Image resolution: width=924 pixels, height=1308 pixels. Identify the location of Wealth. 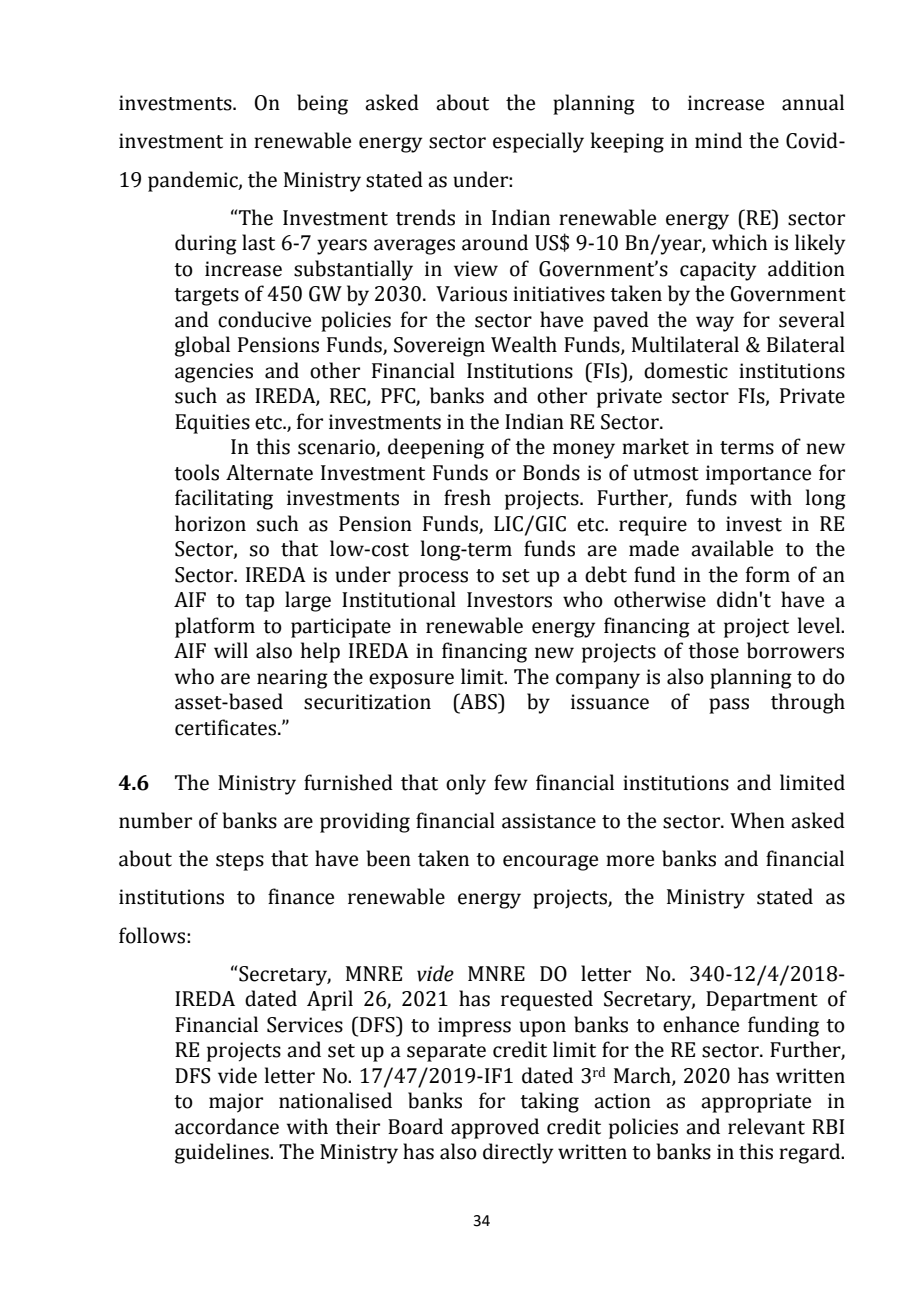
(524, 344).
